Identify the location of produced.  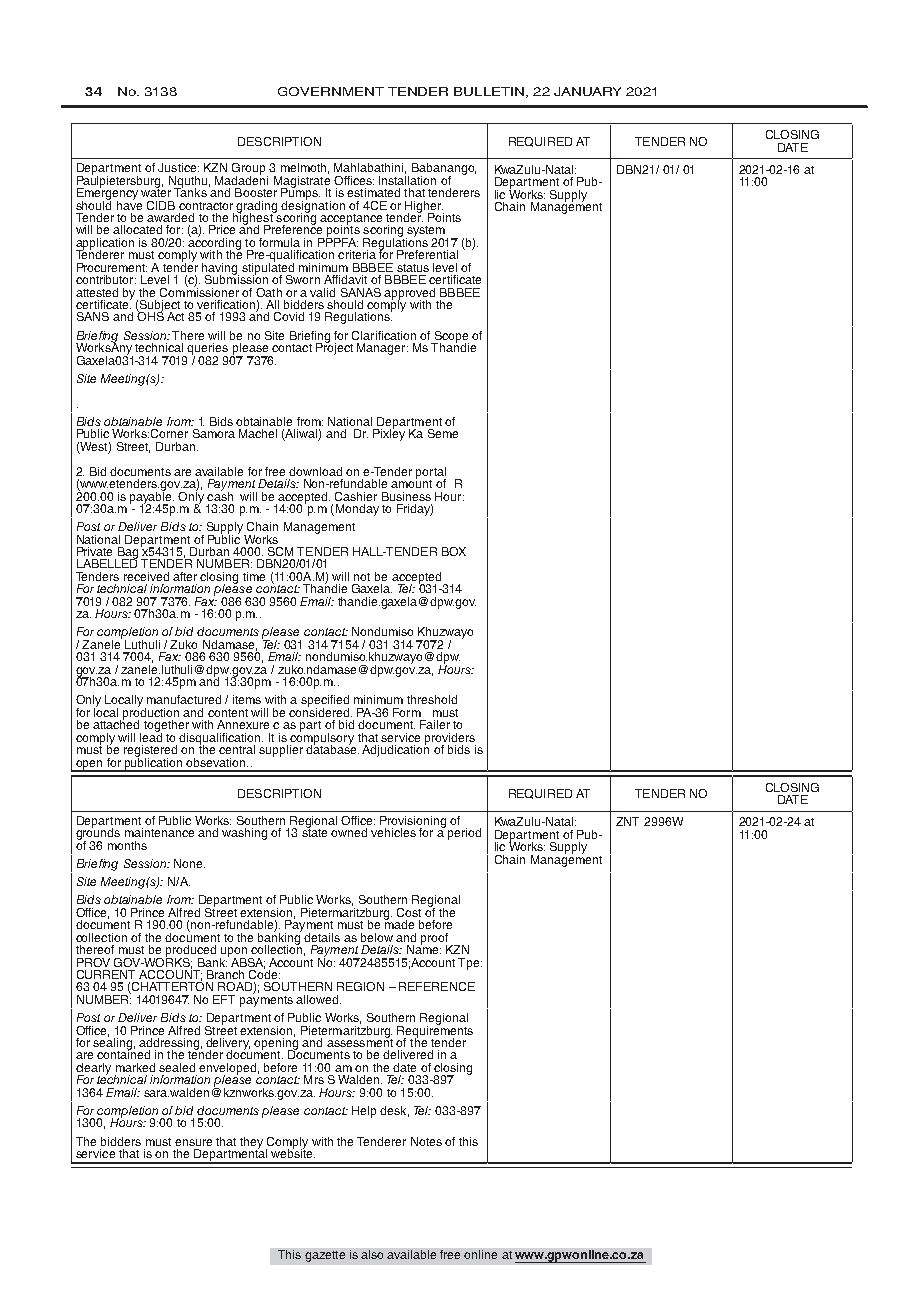
(191, 952).
